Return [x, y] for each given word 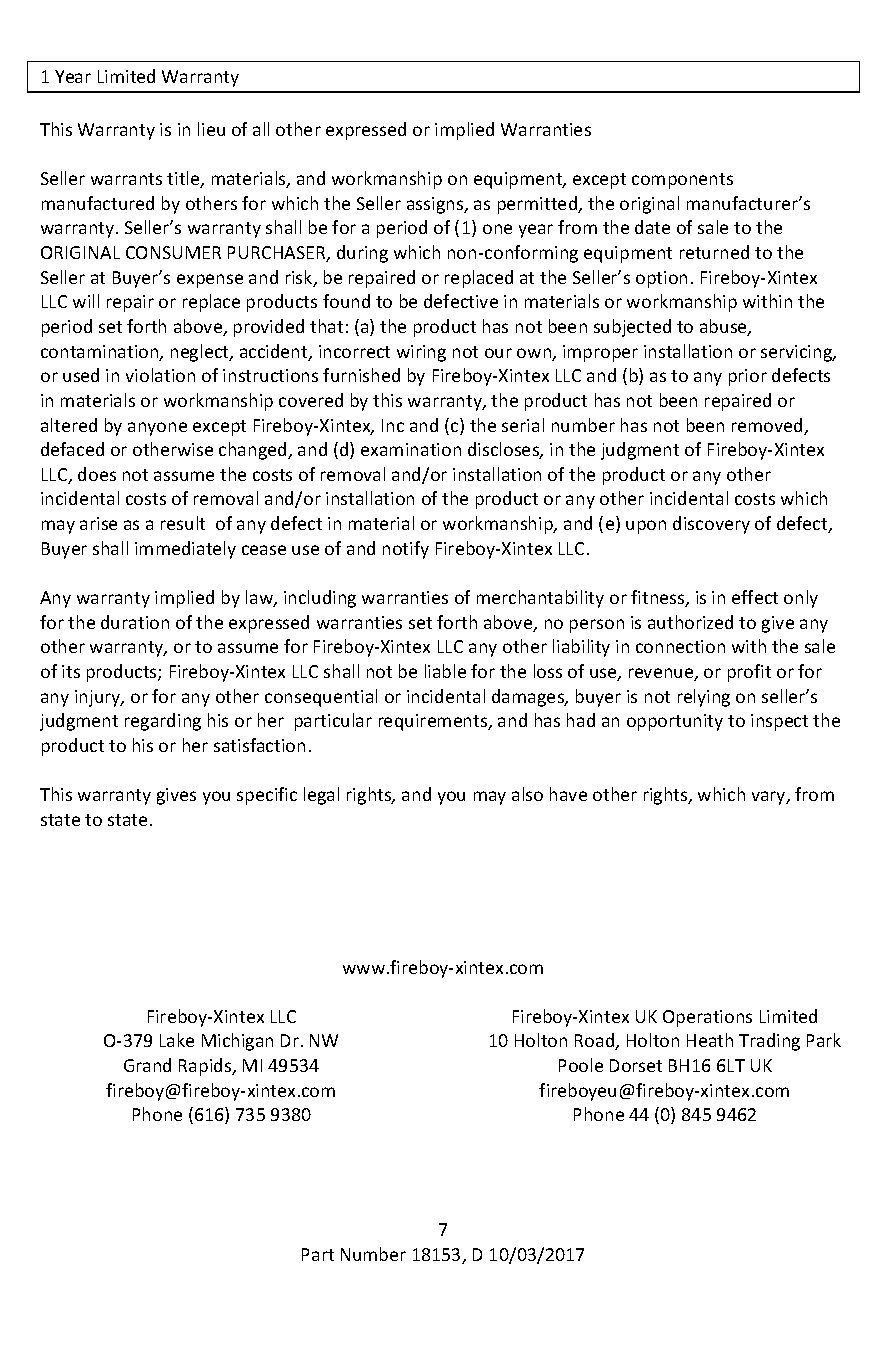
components [682, 181]
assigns [436, 205]
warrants [126, 179]
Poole [581, 1065]
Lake [177, 1040]
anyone [157, 429]
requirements [434, 722]
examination [411, 449]
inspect [779, 722]
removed [768, 426]
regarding [163, 722]
